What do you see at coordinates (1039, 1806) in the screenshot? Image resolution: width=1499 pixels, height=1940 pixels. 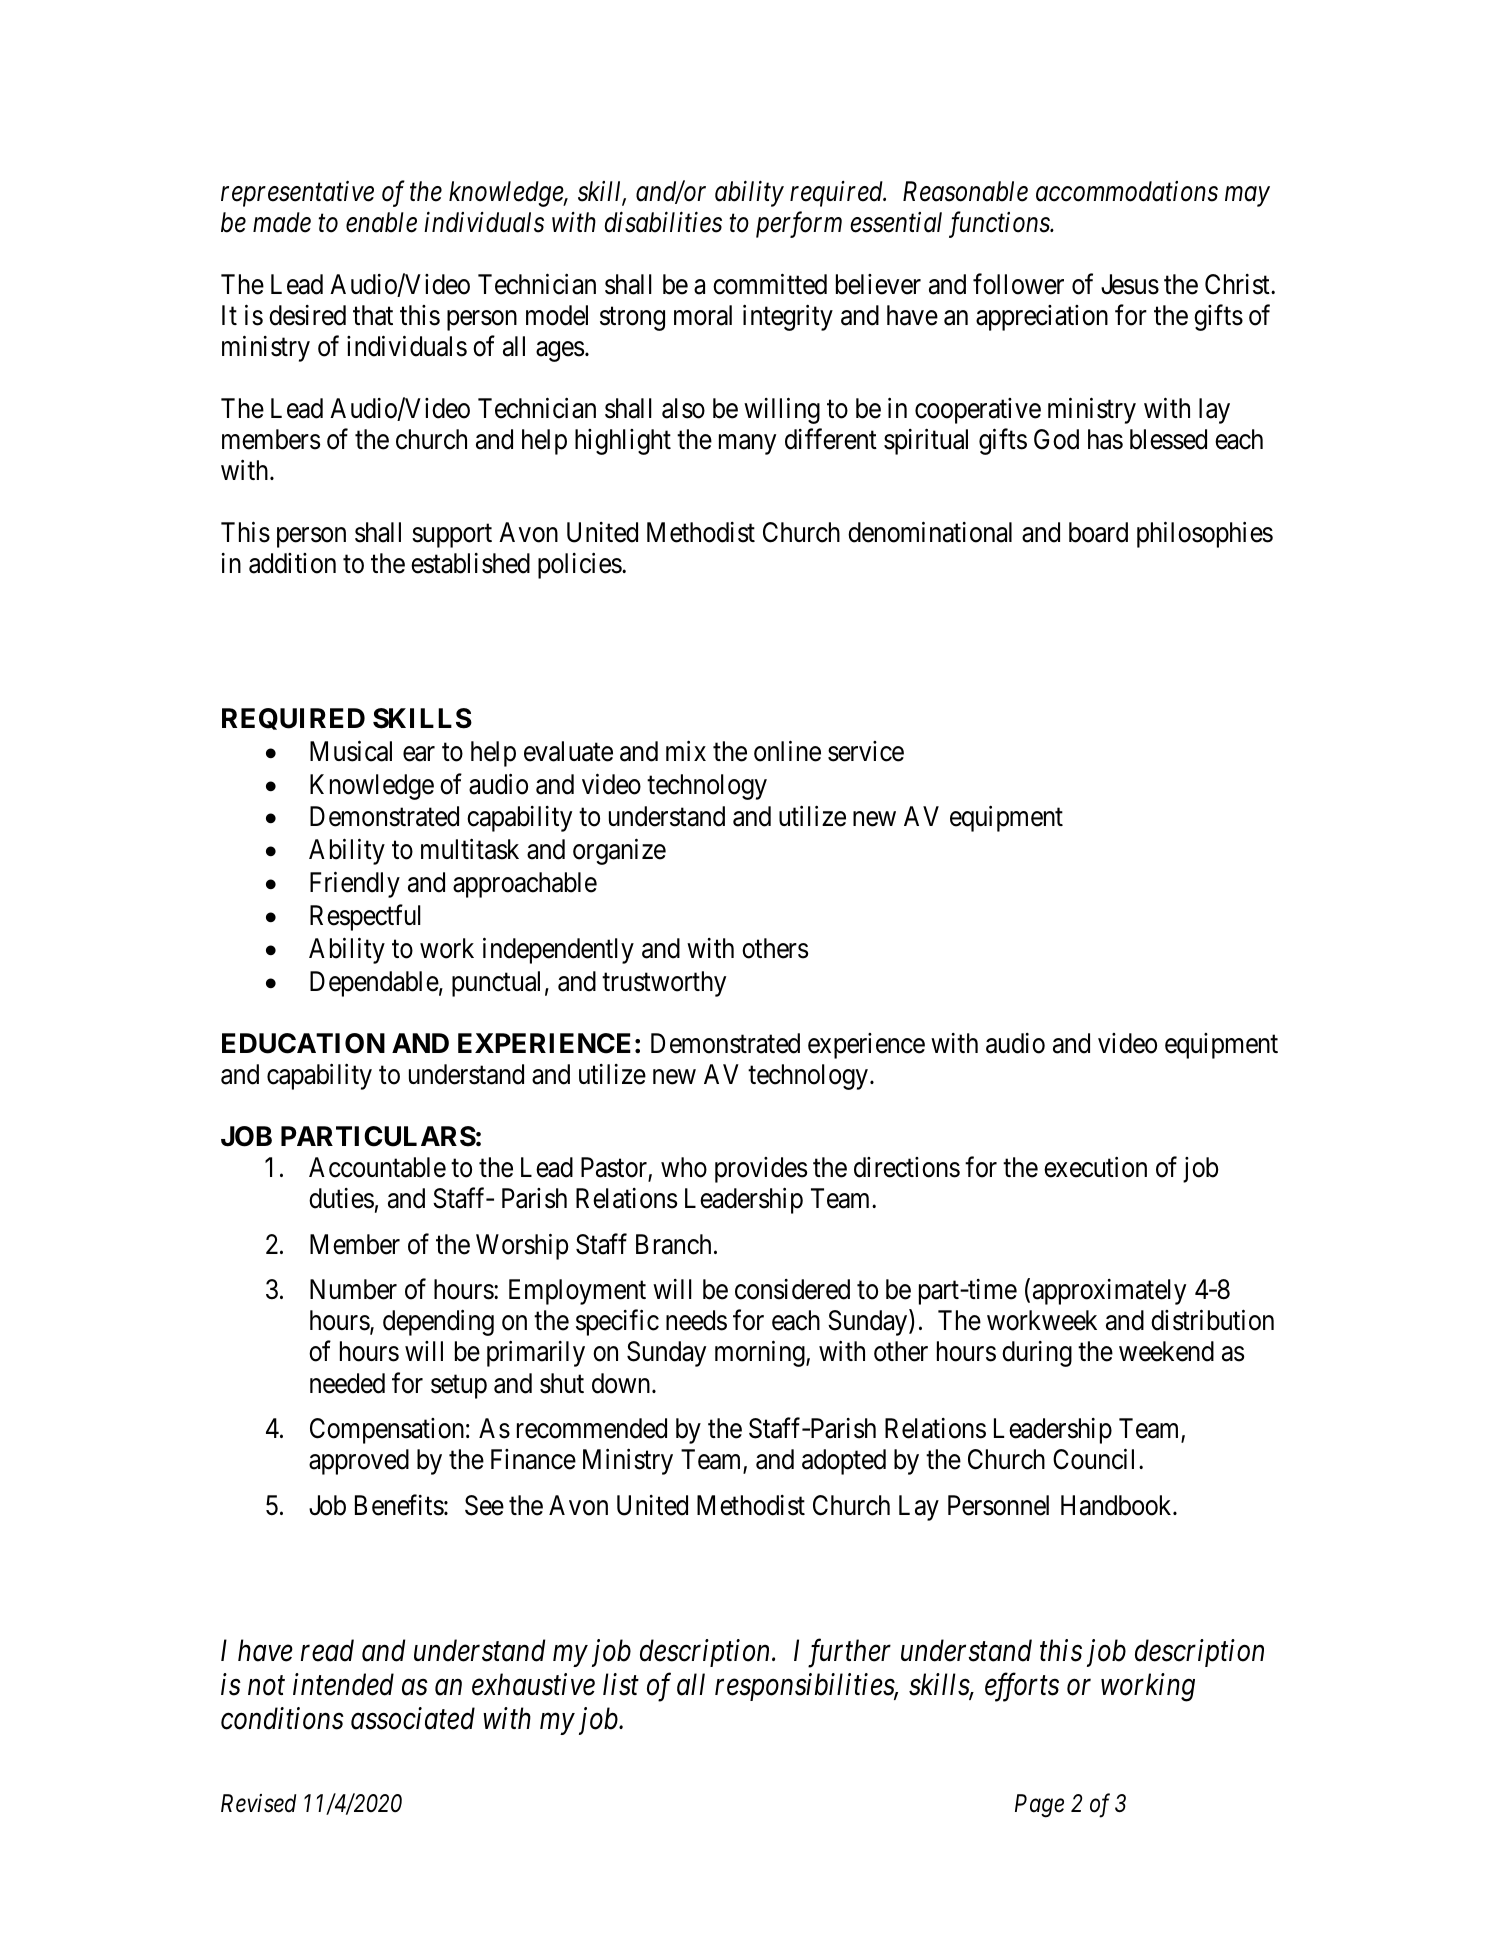 I see `Page` at bounding box center [1039, 1806].
